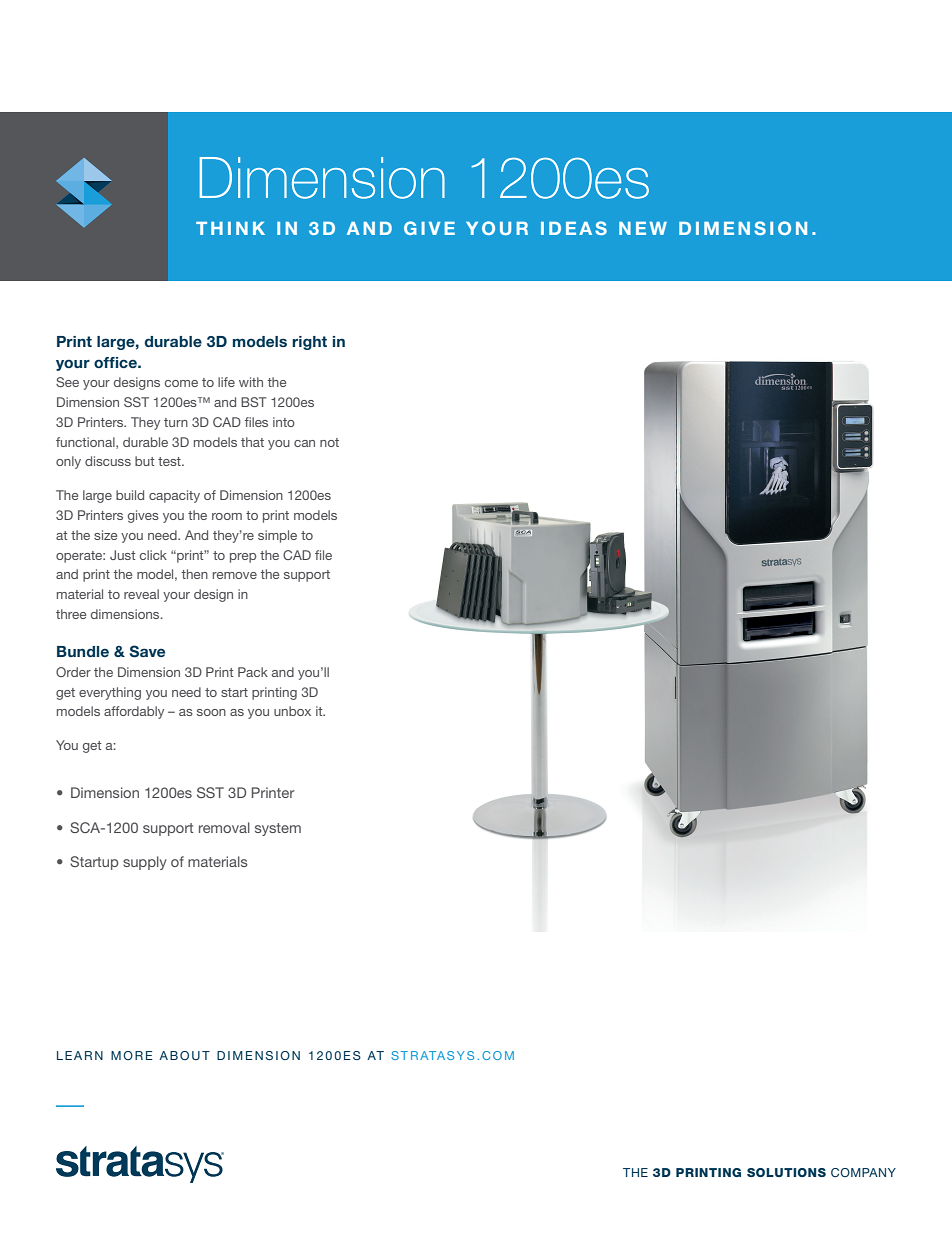 The image size is (952, 1233). What do you see at coordinates (574, 228) in the screenshot?
I see `IDEAS` at bounding box center [574, 228].
